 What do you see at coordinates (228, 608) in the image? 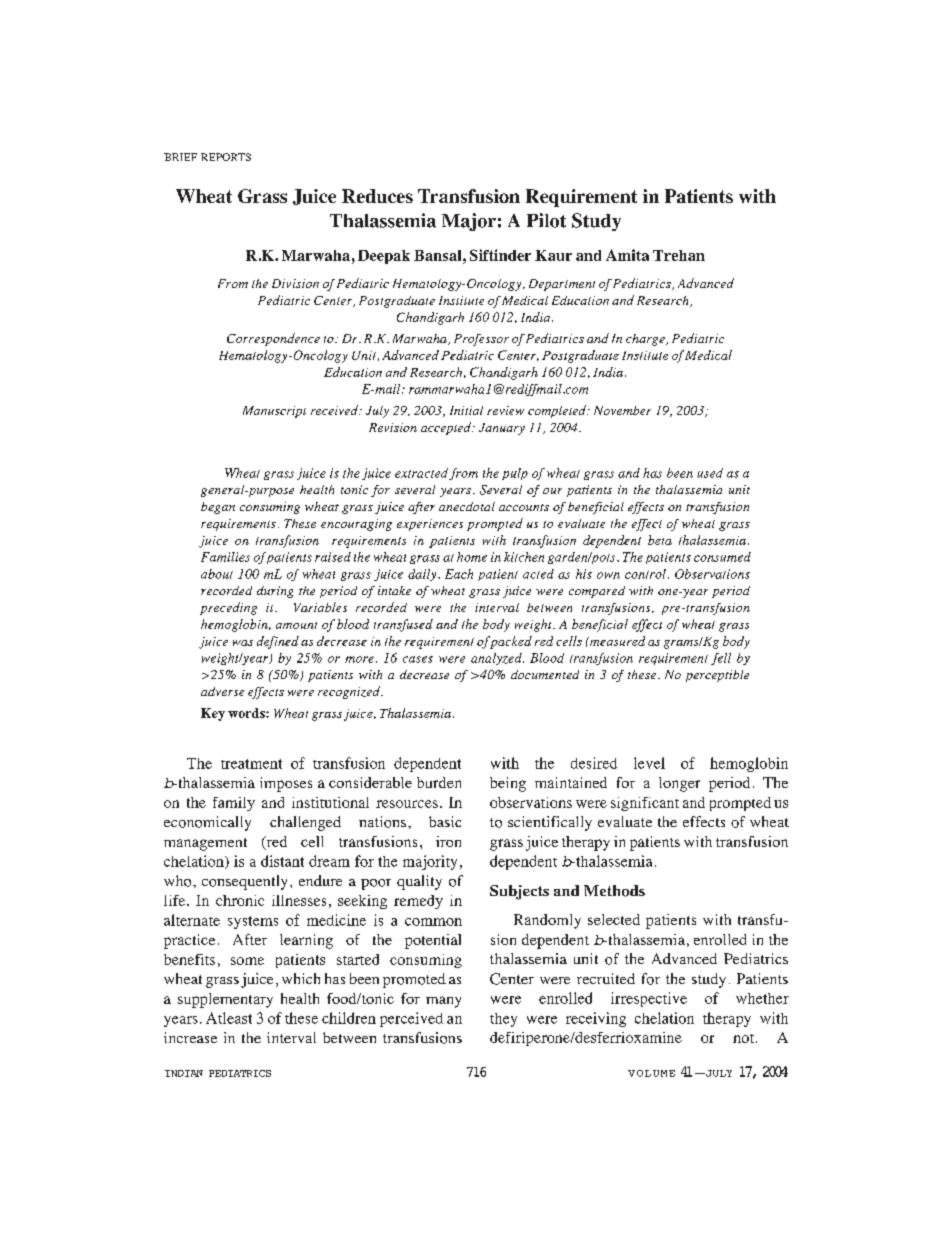
I see `preceding` at bounding box center [228, 608].
